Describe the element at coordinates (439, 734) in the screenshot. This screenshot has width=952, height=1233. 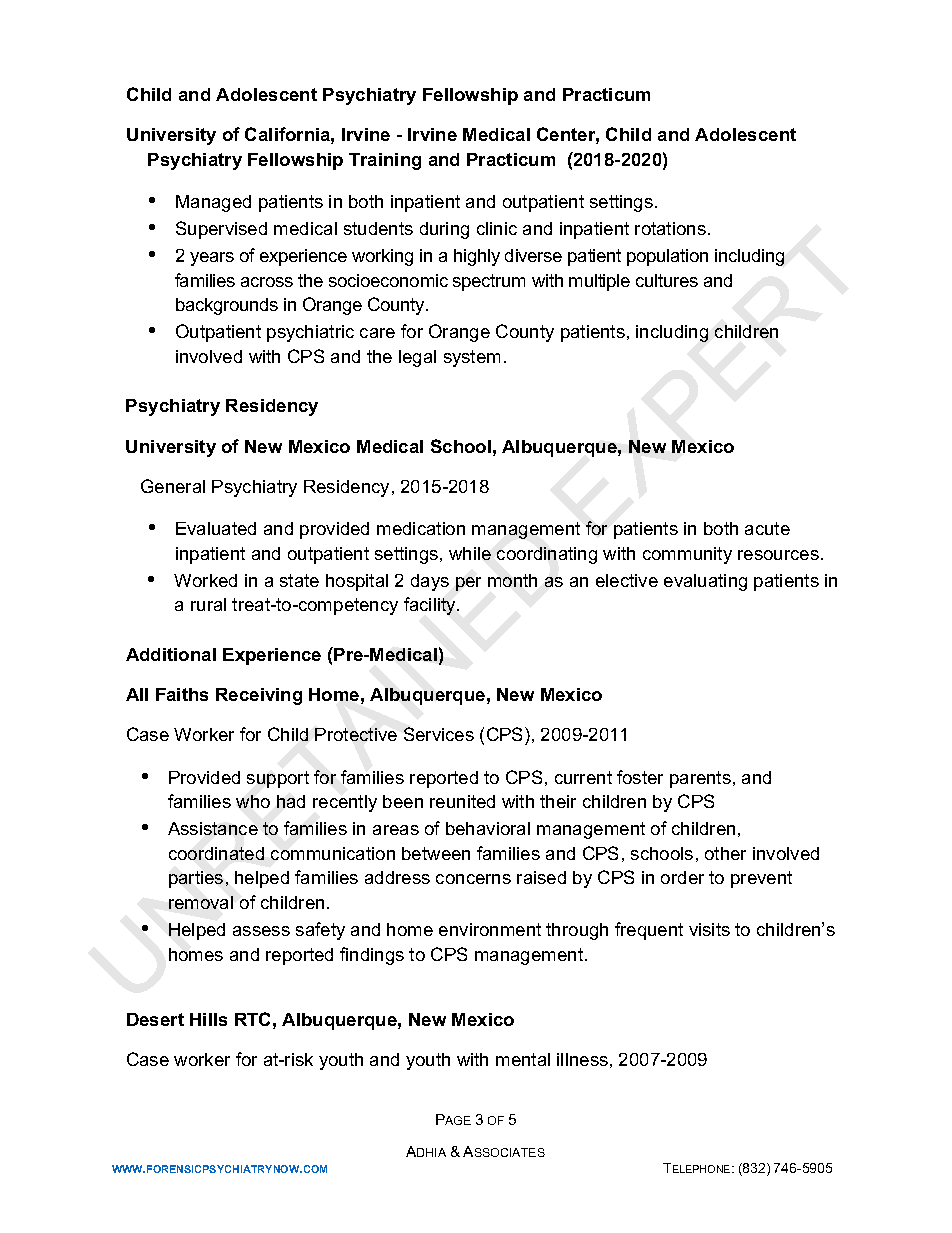
I see `Services` at that location.
